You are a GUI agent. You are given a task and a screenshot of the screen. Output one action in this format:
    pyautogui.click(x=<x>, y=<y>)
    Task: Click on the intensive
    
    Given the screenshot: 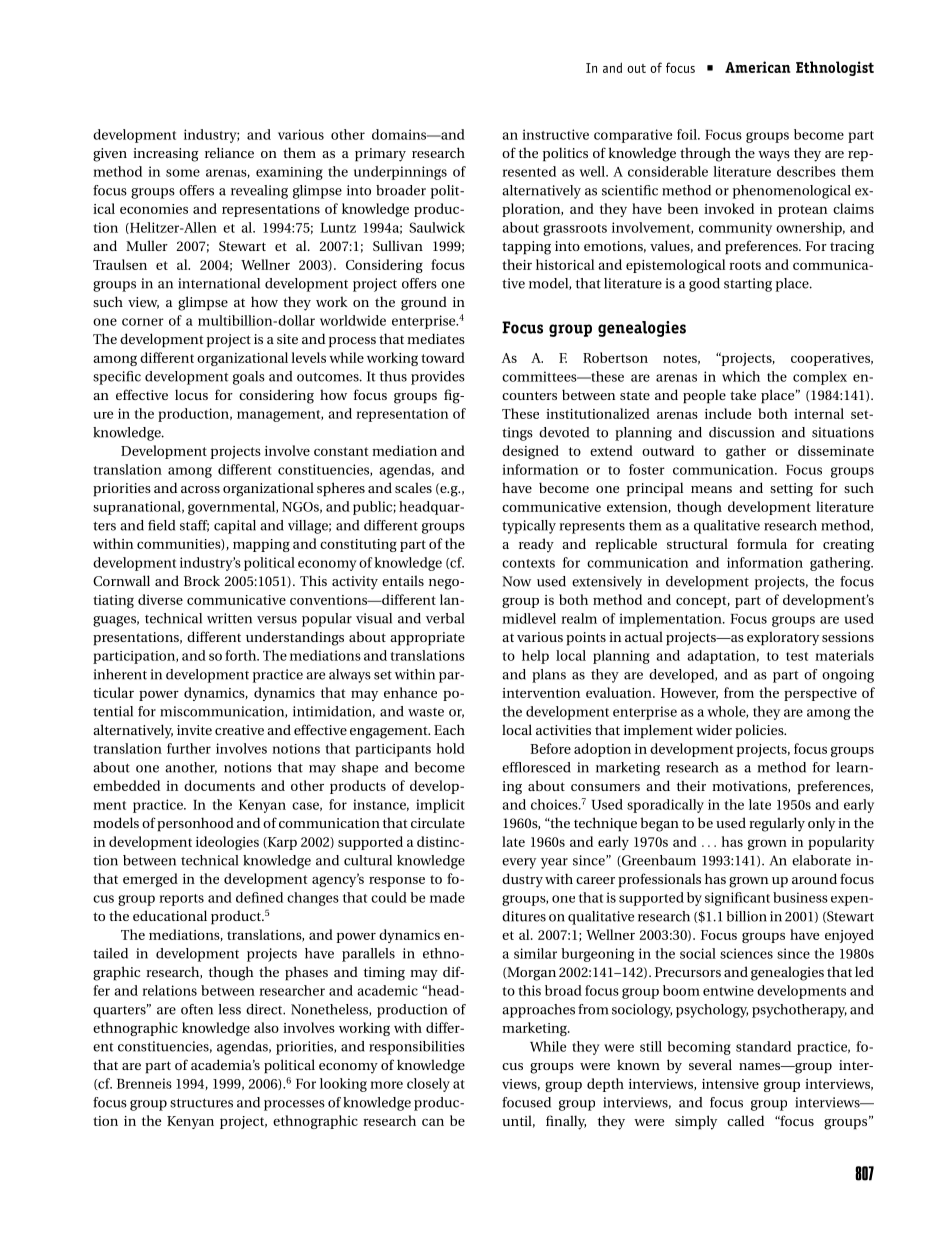 What is the action you would take?
    pyautogui.click(x=730, y=1084)
